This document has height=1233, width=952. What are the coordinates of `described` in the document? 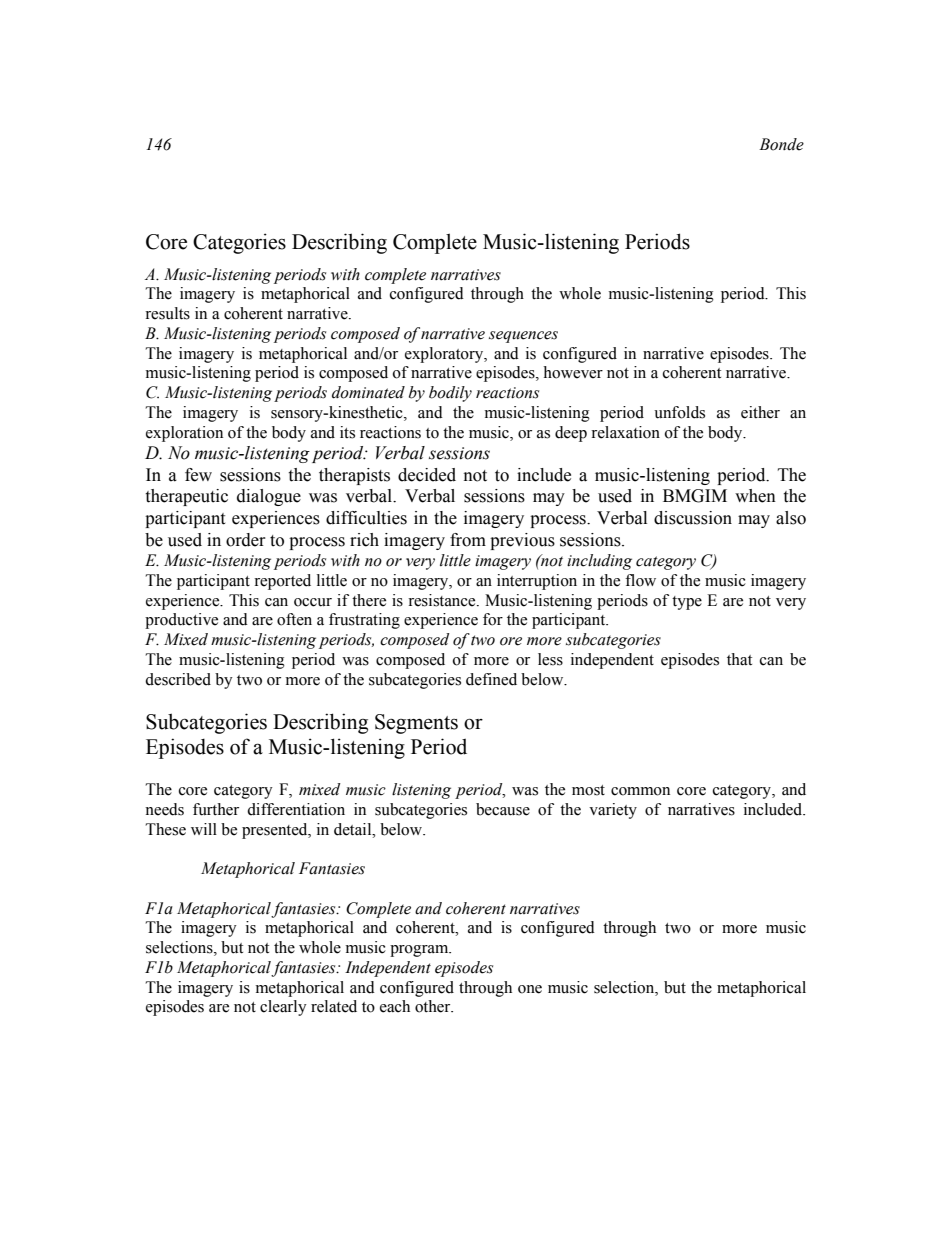 It's located at (178, 679).
